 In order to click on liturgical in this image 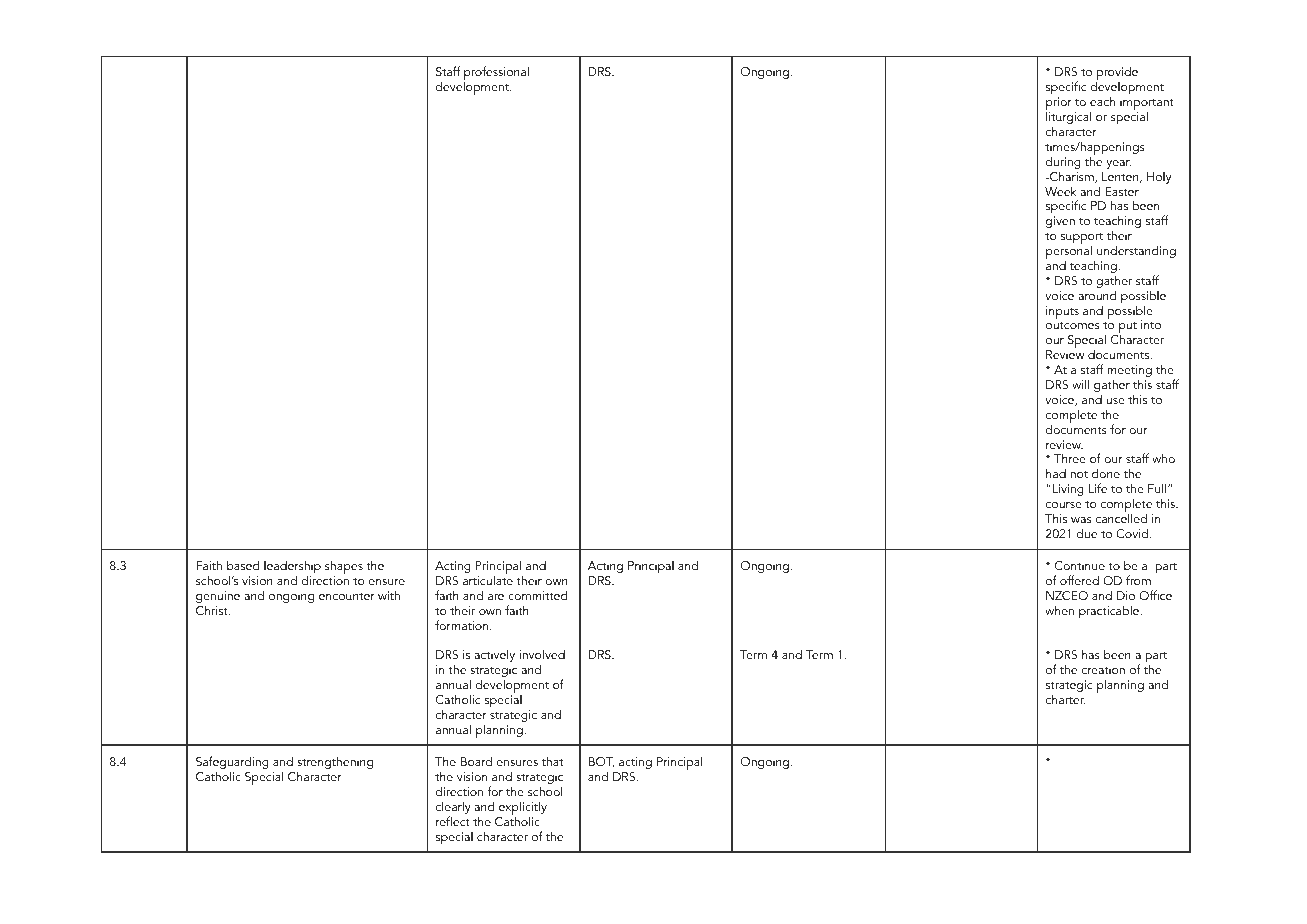, I will do `click(1068, 119)`.
